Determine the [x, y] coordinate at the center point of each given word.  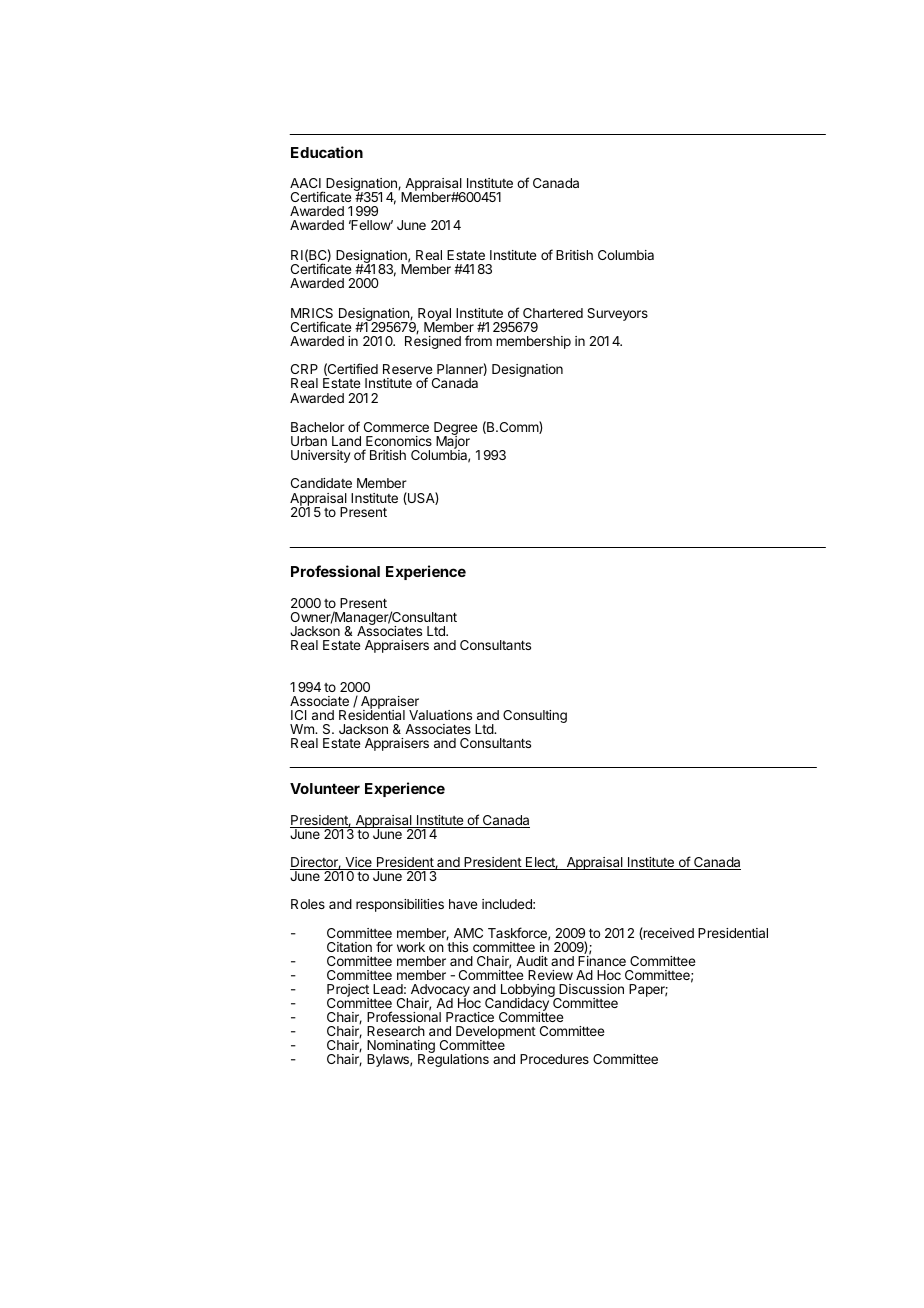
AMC [468, 933]
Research [396, 1031]
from [478, 340]
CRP [304, 369]
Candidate [321, 483]
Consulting [535, 716]
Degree [455, 430]
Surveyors [617, 314]
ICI [299, 715]
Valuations [440, 715]
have [463, 904]
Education [327, 152]
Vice [358, 863]
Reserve [407, 371]
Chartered [553, 313]
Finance [602, 960]
